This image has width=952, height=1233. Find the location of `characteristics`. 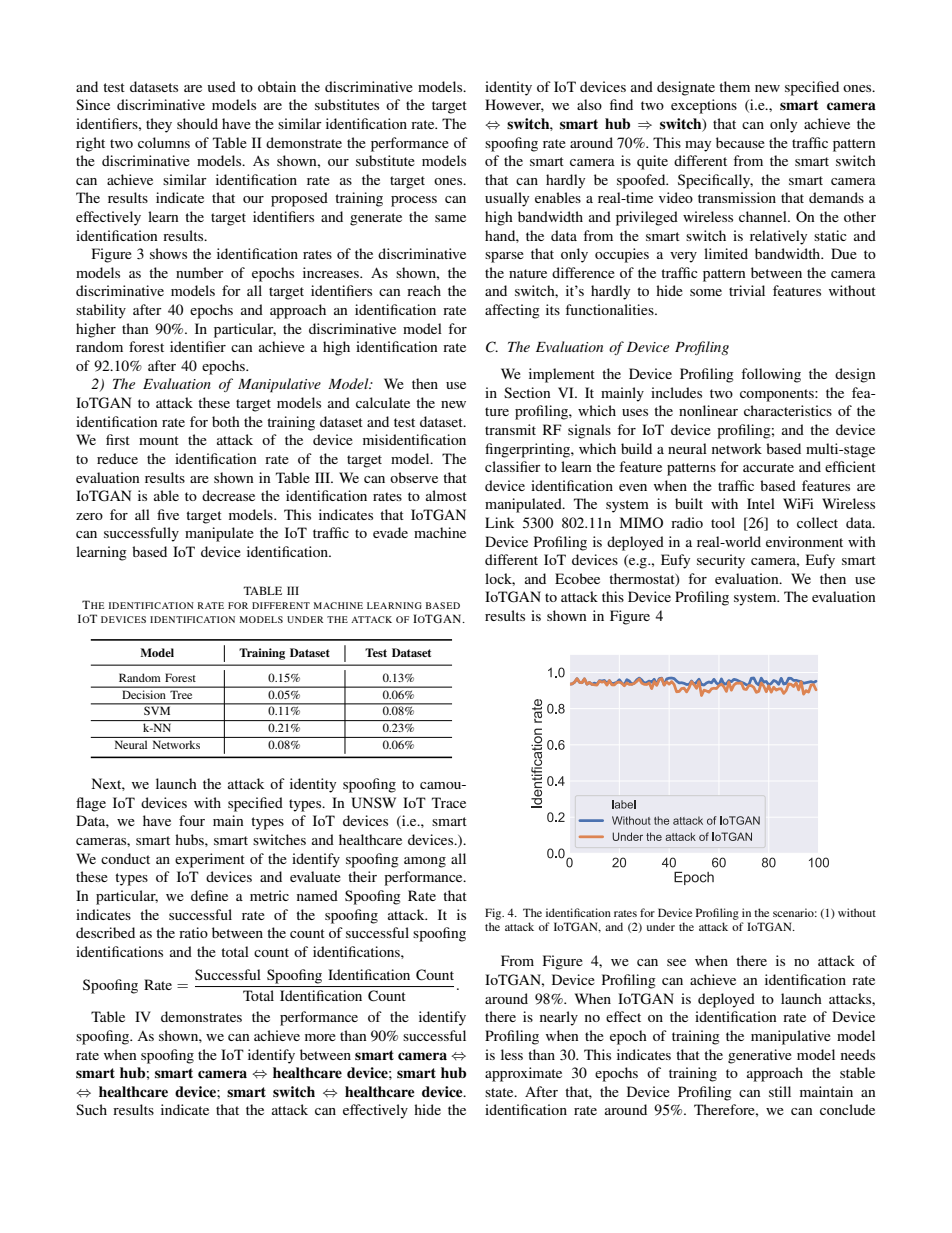

characteristics is located at coordinates (788, 410).
